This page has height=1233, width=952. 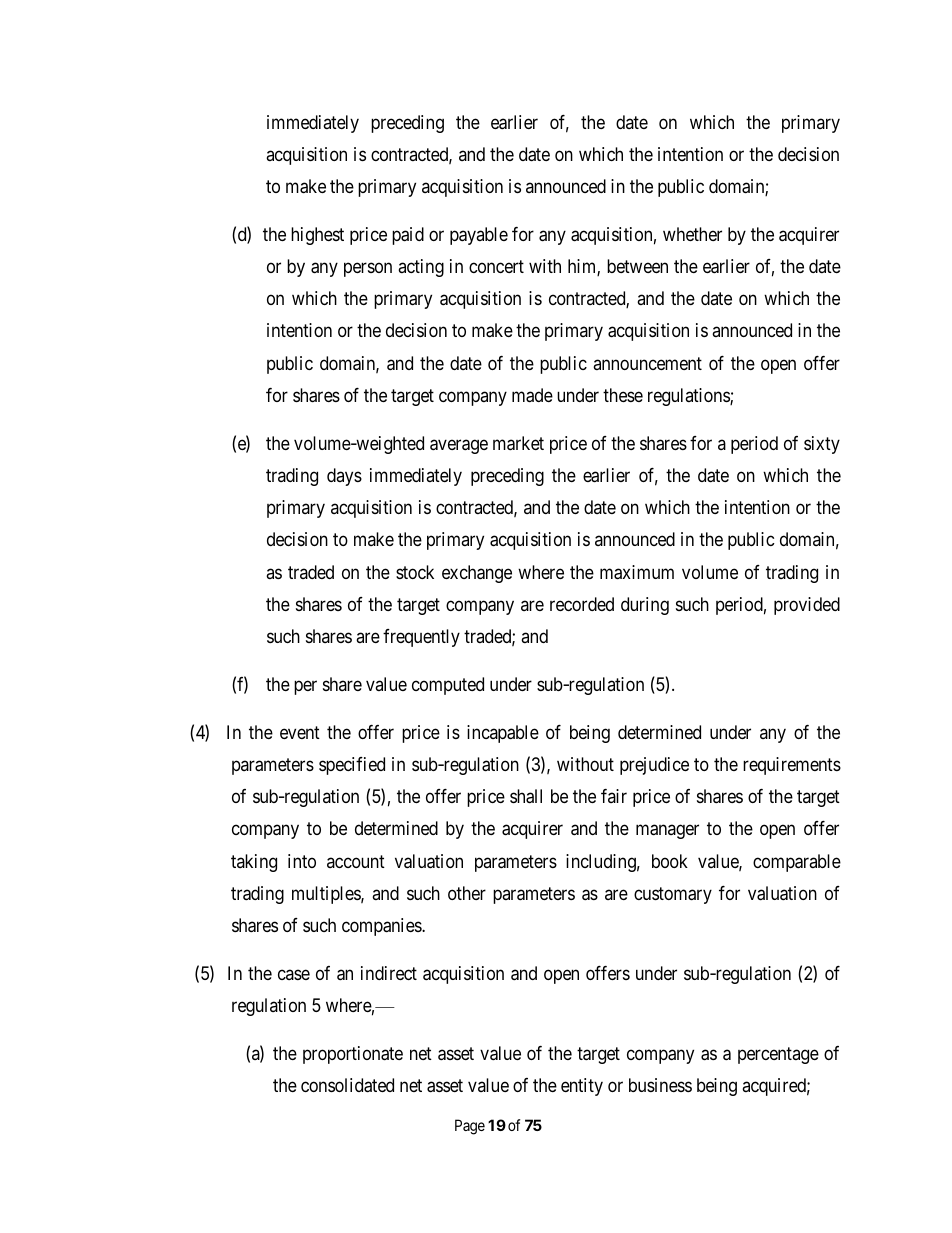 What do you see at coordinates (778, 1055) in the page?
I see `percentage` at bounding box center [778, 1055].
